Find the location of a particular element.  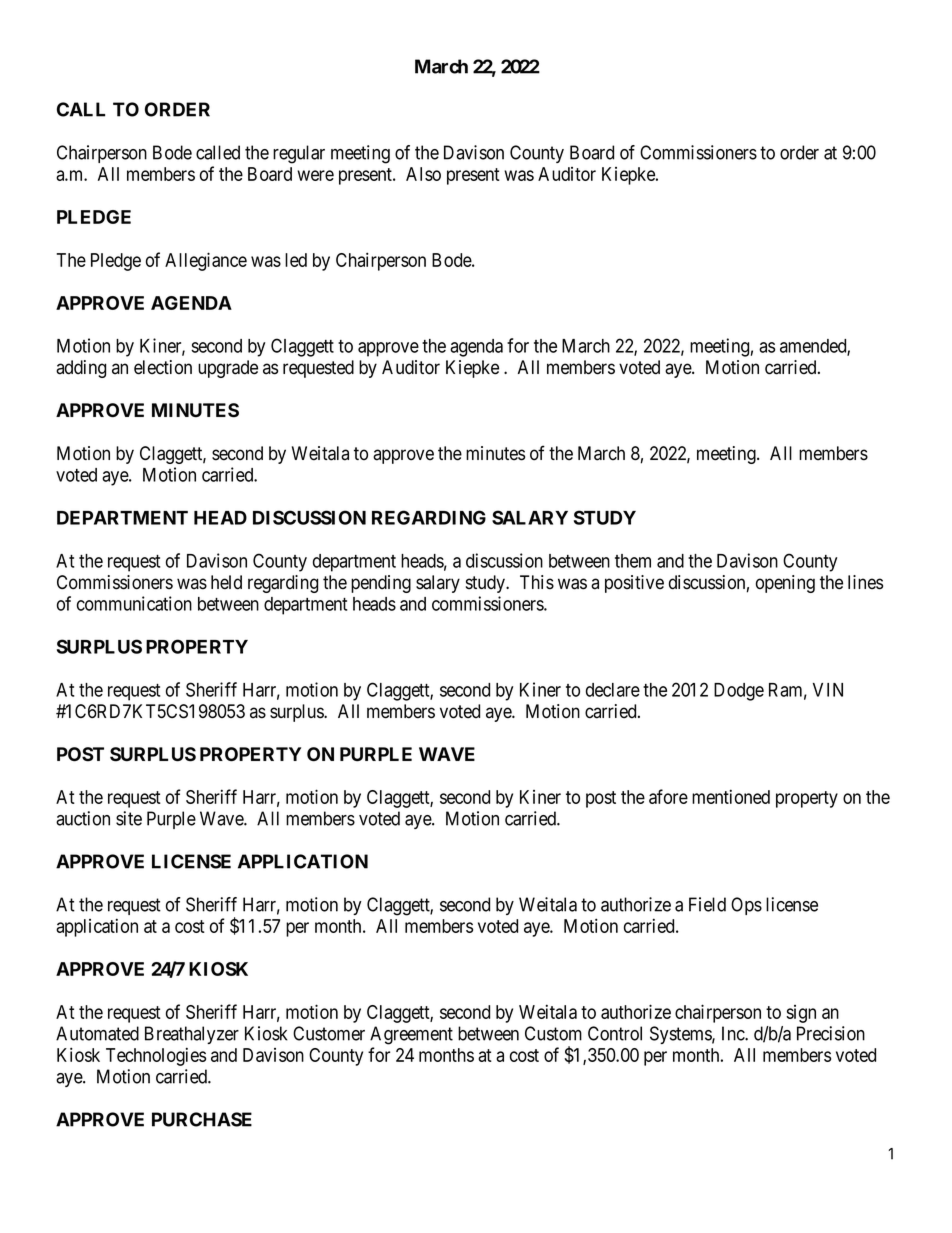

Also is located at coordinates (423, 174).
